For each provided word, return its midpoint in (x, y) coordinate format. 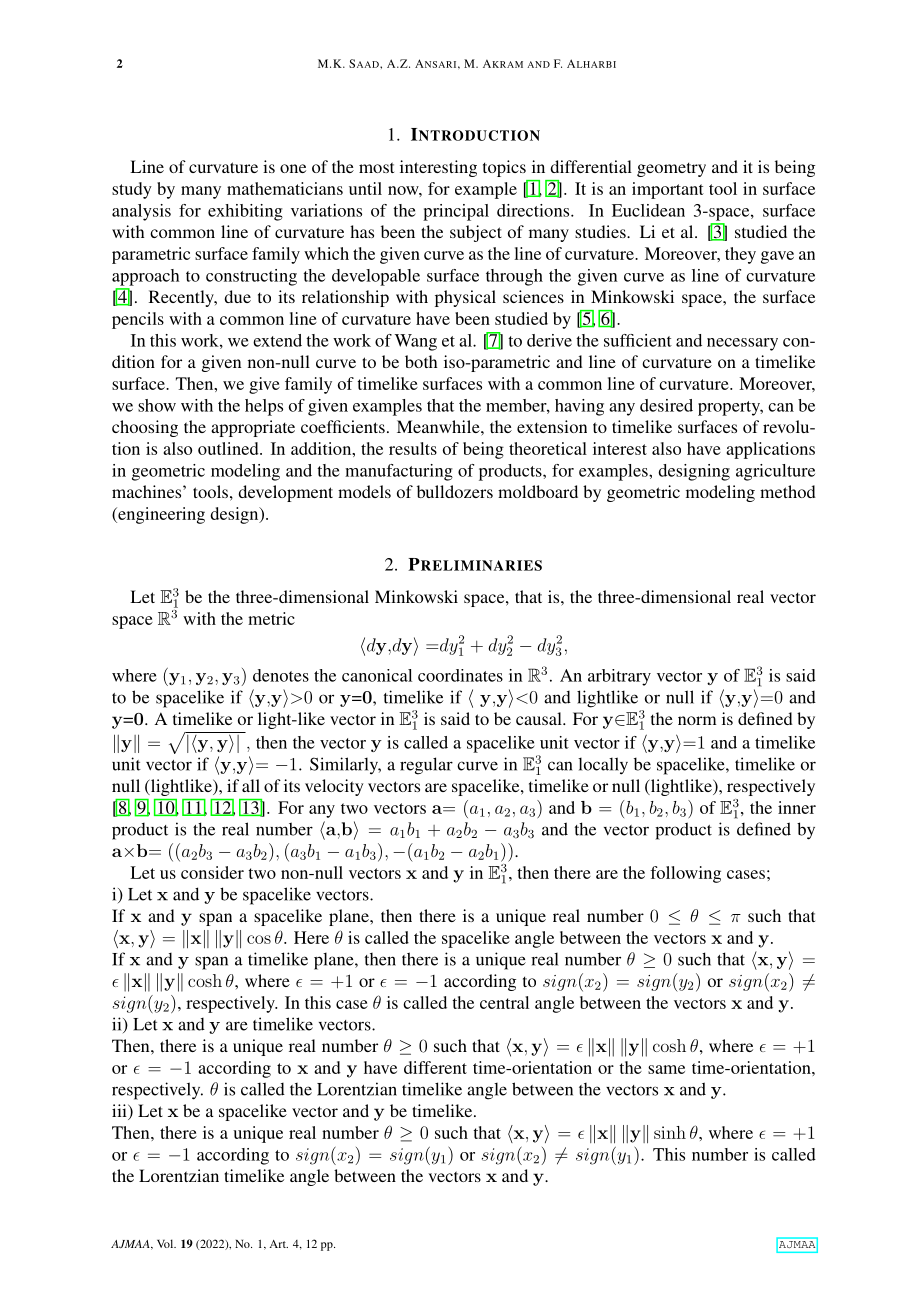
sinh (670, 1132)
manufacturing (399, 472)
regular (426, 766)
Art (278, 1244)
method (788, 491)
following (685, 874)
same (666, 1069)
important (668, 190)
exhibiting (245, 212)
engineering (160, 515)
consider (212, 872)
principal (456, 212)
